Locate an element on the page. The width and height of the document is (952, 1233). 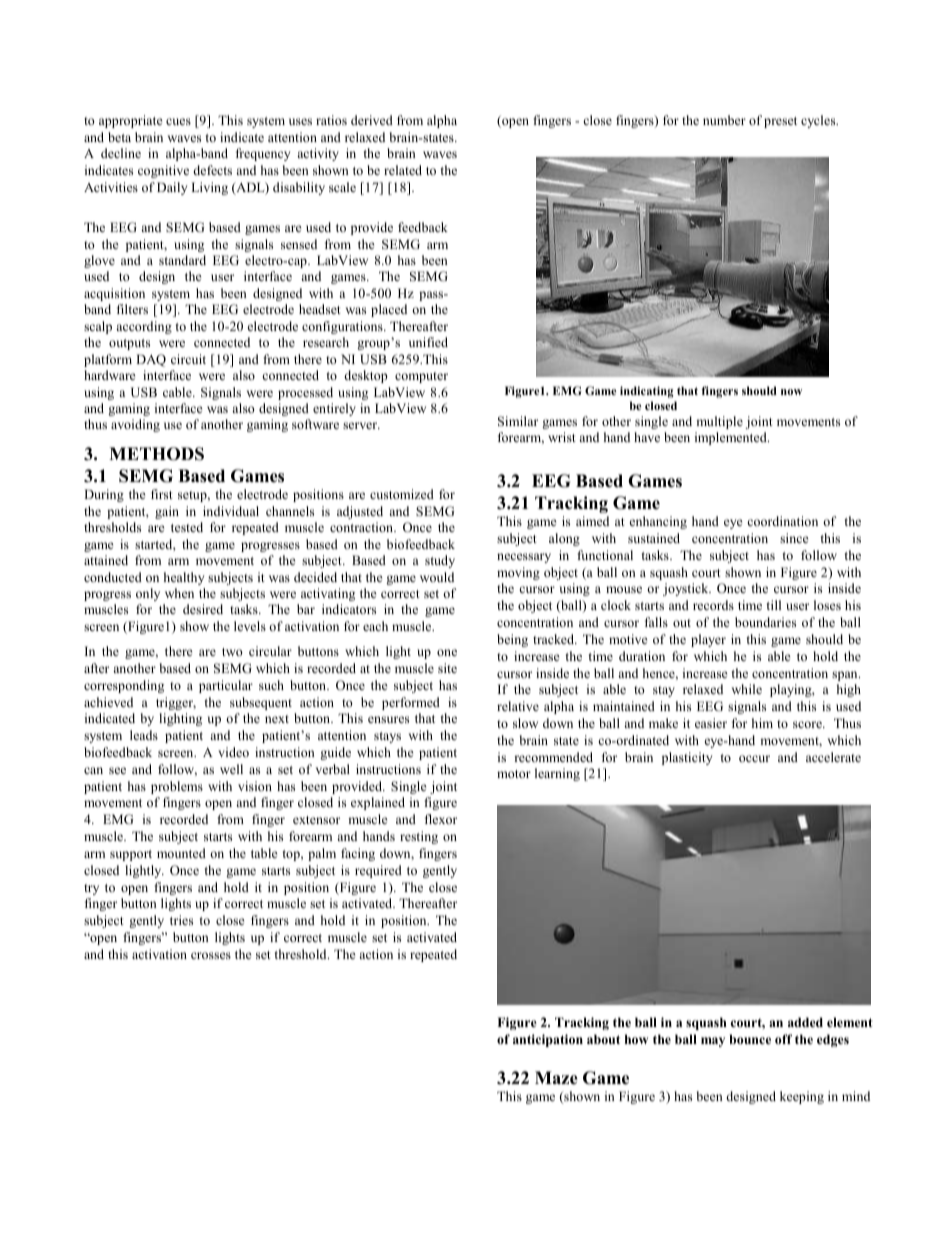
cognitive is located at coordinates (163, 171).
